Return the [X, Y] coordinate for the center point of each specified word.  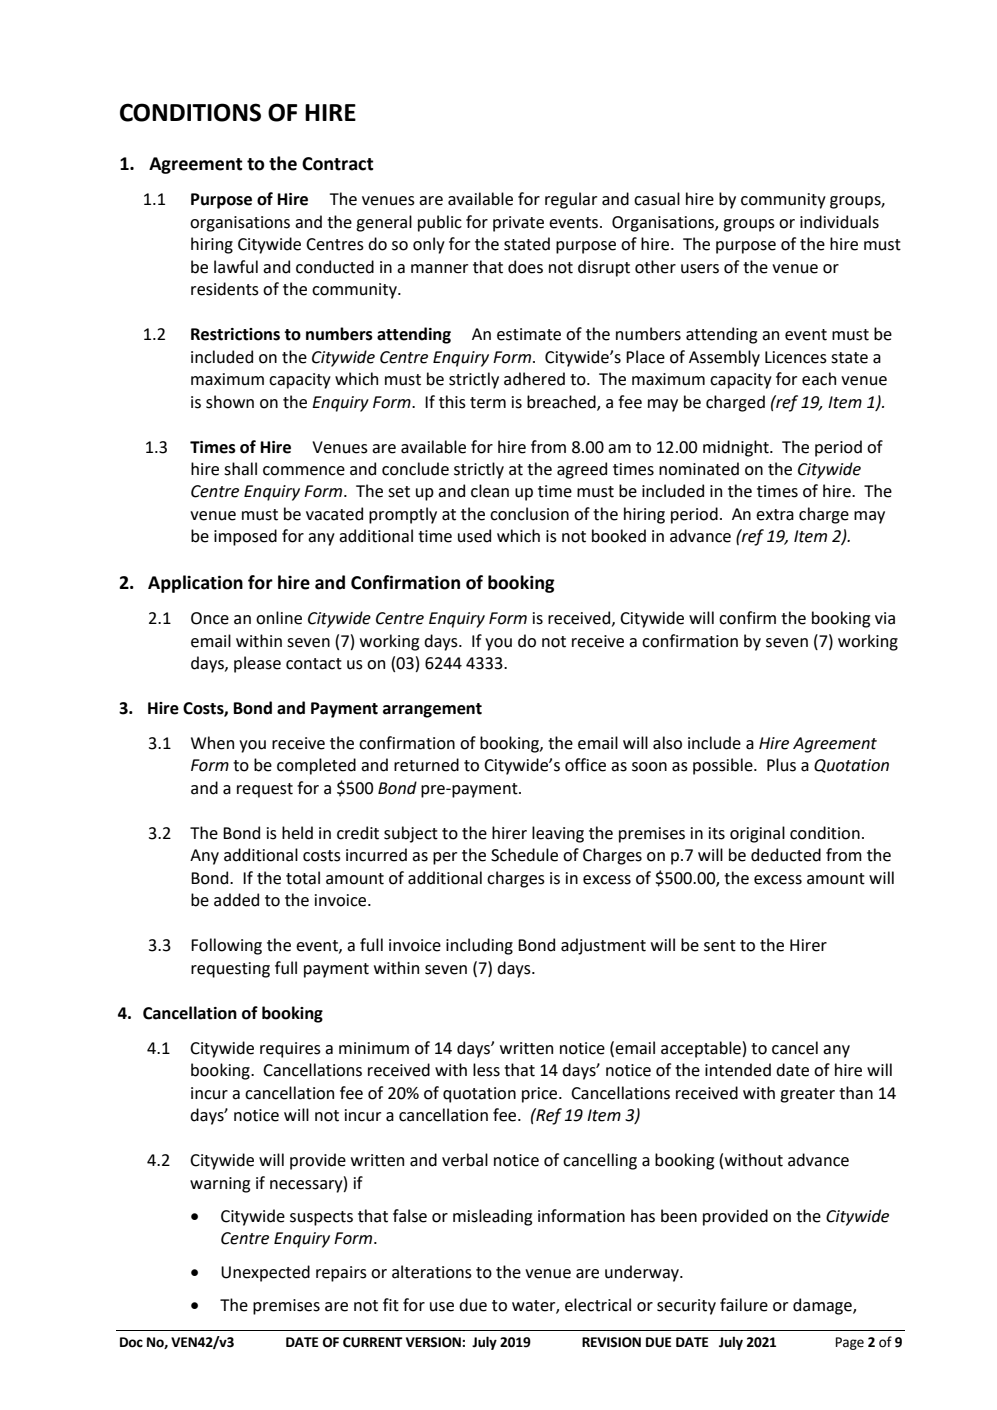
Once [210, 618]
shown [230, 402]
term [488, 403]
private [518, 224]
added [236, 900]
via [885, 618]
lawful [236, 267]
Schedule [524, 855]
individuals [839, 222]
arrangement [432, 710]
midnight [737, 448]
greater [807, 1095]
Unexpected [265, 1273]
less [486, 1070]
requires [290, 1050]
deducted [786, 855]
